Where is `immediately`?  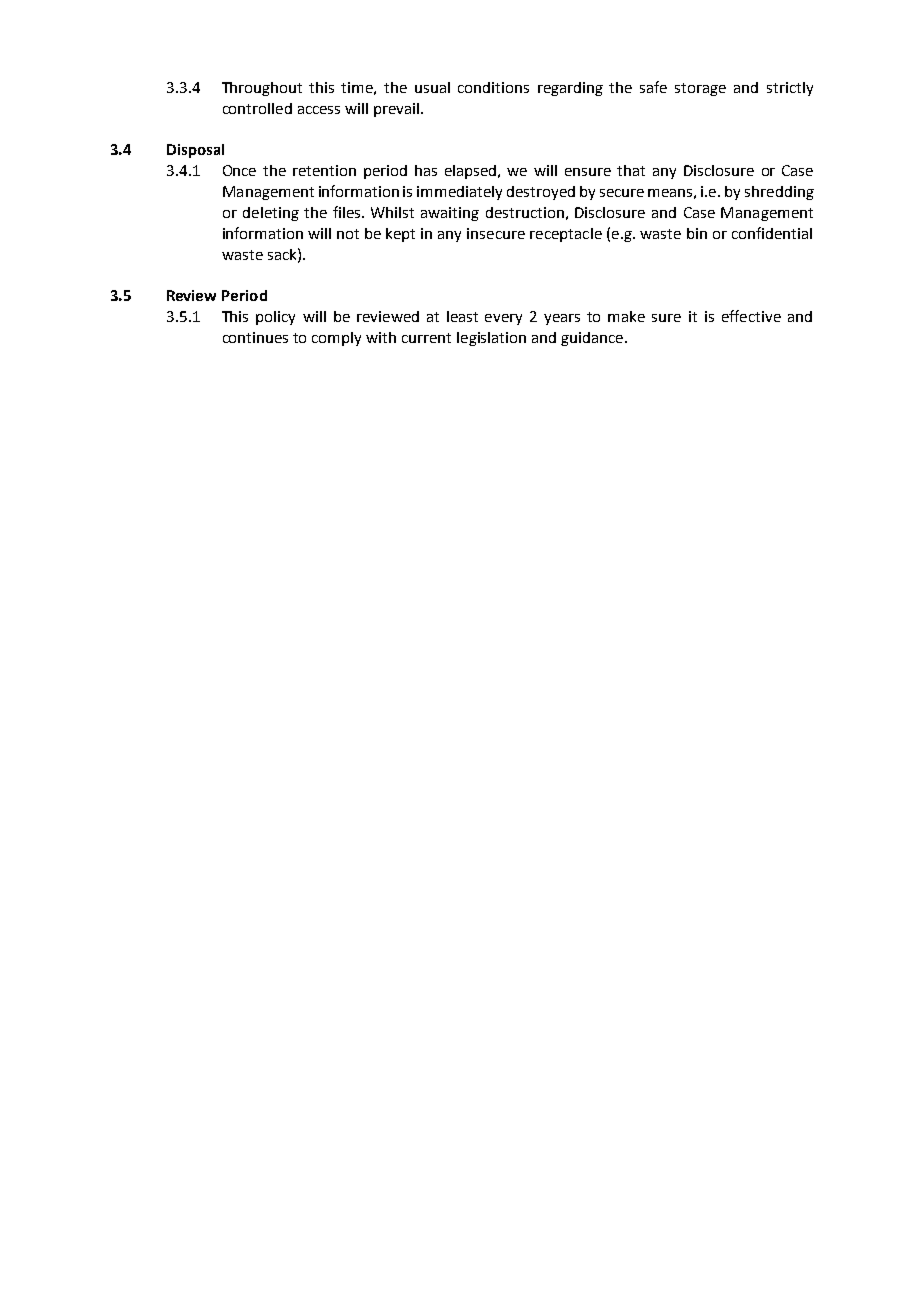
immediately is located at coordinates (459, 193).
